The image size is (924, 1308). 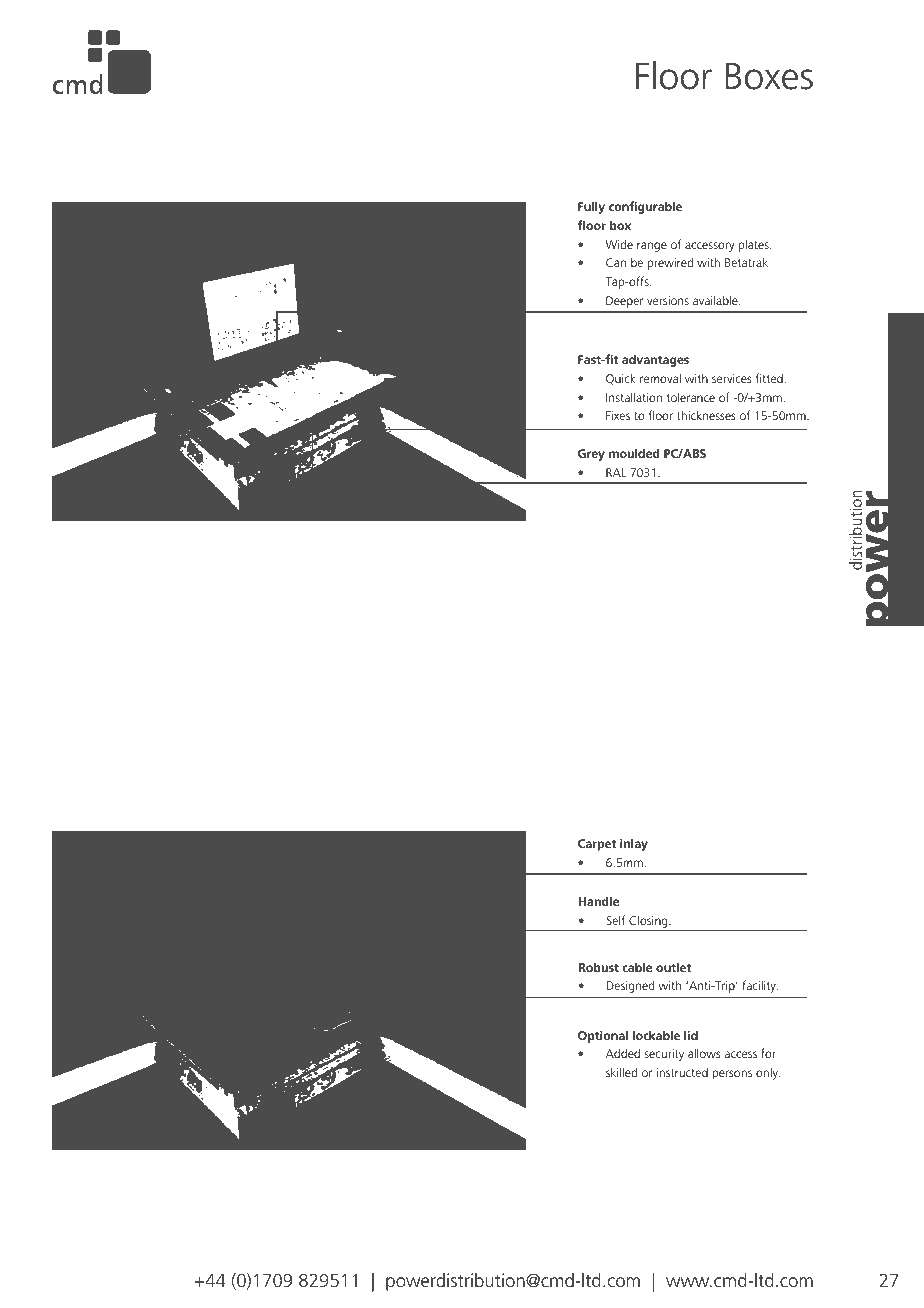 I want to click on instructed, so click(x=682, y=1072).
